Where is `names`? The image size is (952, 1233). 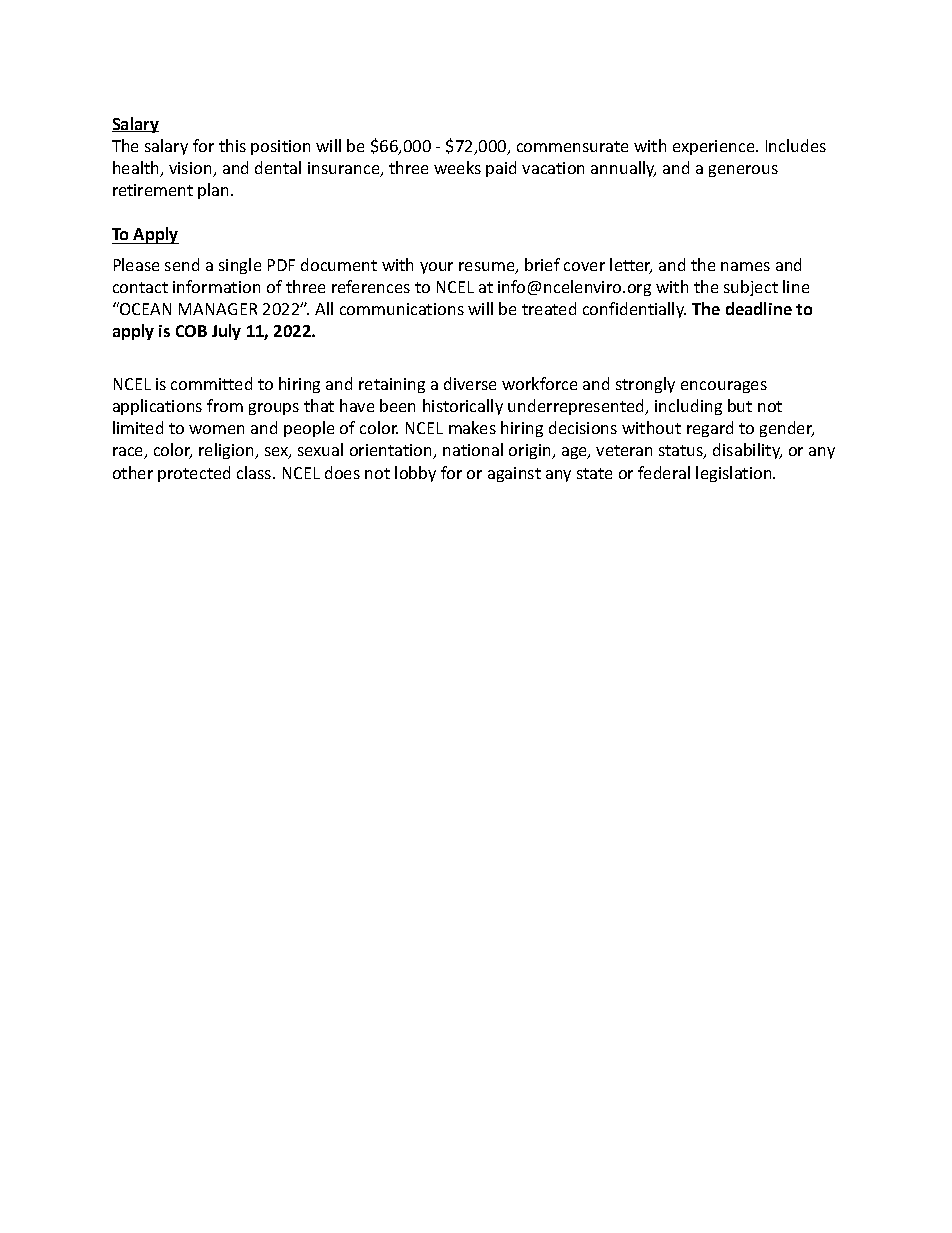 names is located at coordinates (745, 266).
